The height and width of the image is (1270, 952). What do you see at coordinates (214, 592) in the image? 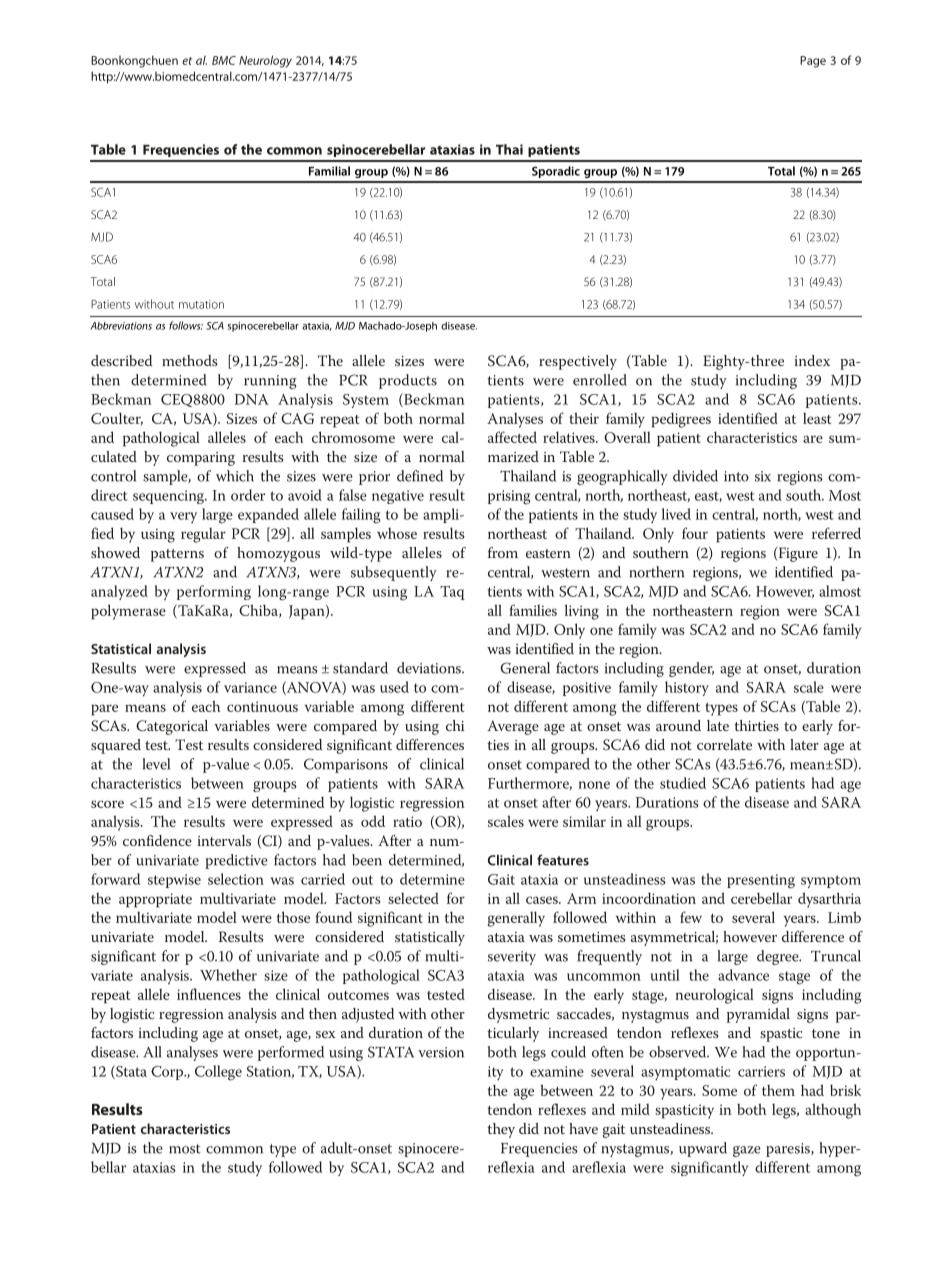
I see `performing` at bounding box center [214, 592].
